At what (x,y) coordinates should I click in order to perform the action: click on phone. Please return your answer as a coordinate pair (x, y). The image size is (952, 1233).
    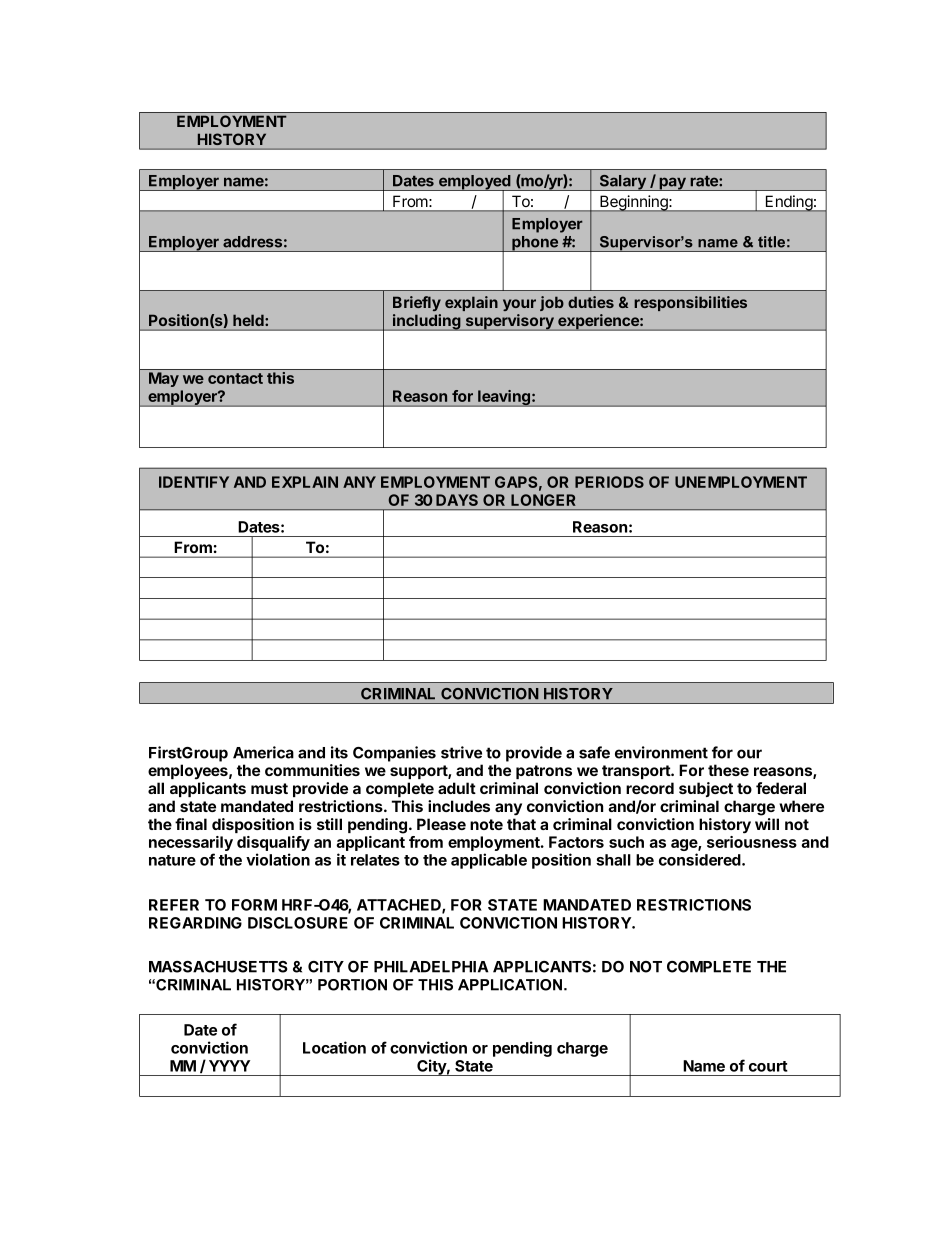
    Looking at the image, I should click on (535, 244).
